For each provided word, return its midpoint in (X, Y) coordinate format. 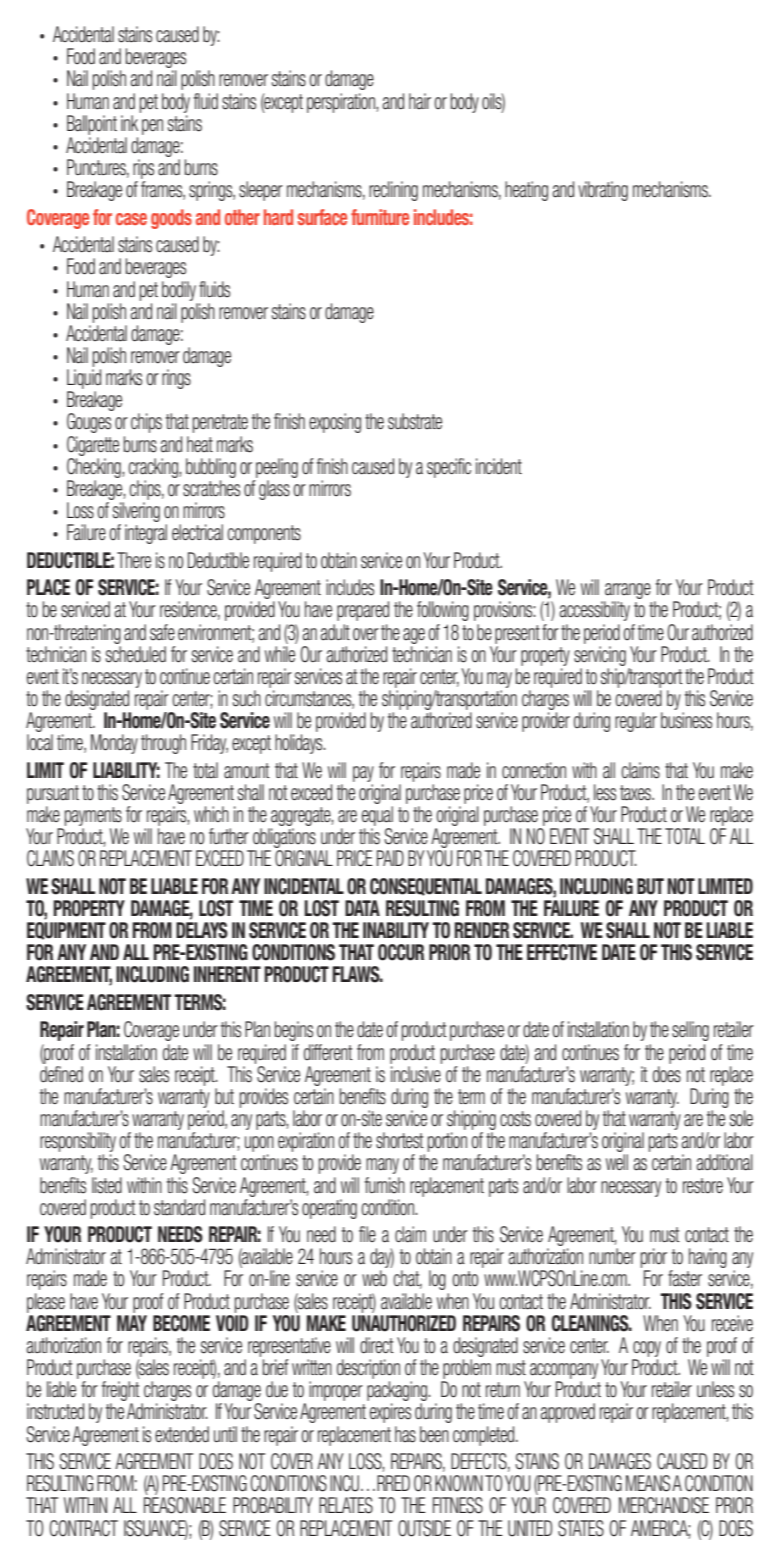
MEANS (648, 1483)
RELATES (346, 1505)
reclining (393, 191)
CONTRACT (83, 1528)
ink (129, 123)
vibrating (603, 191)
